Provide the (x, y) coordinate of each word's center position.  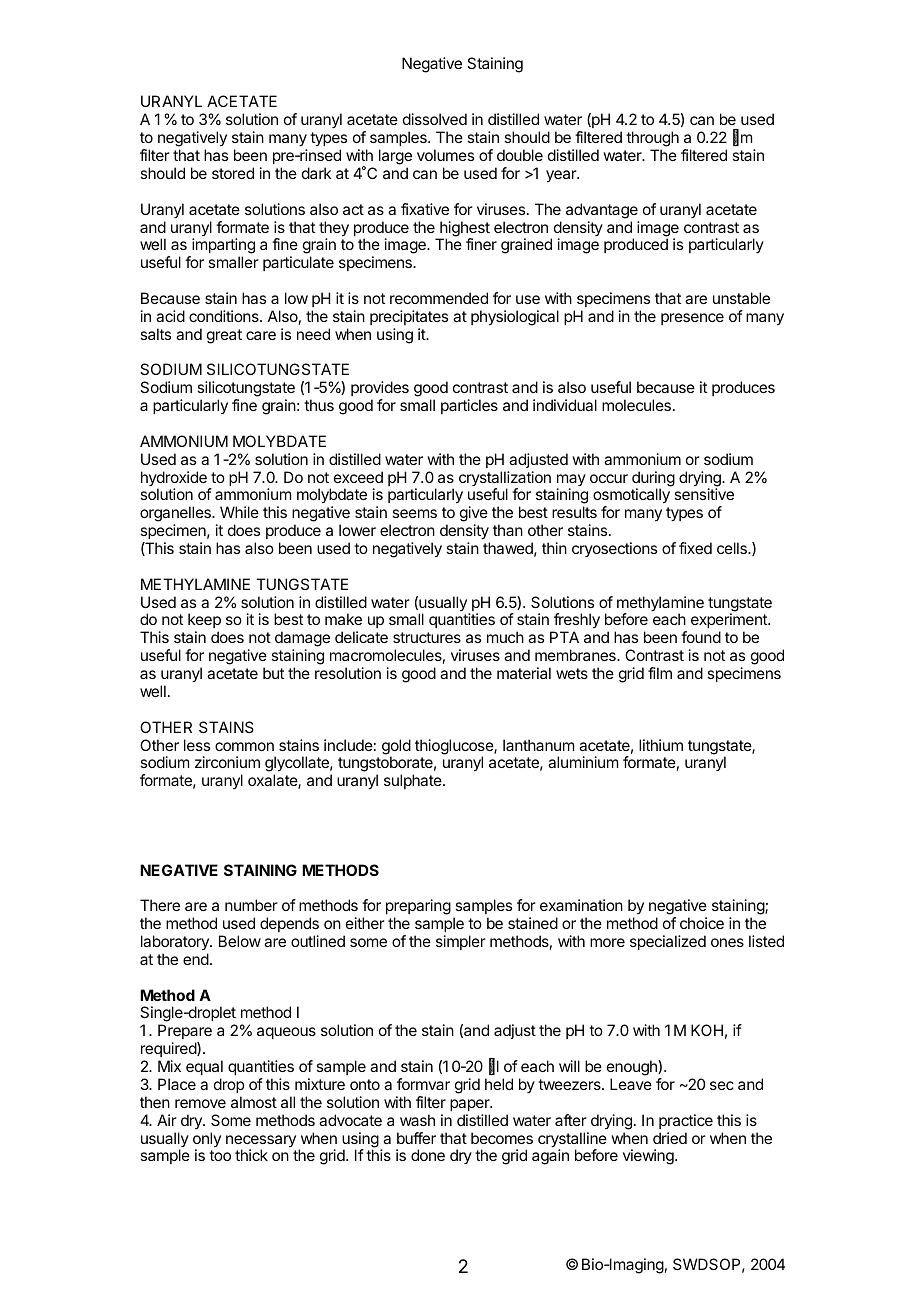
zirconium (227, 762)
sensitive (704, 494)
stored (233, 173)
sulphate (414, 781)
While (239, 512)
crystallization (505, 480)
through (652, 140)
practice (686, 1121)
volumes (445, 155)
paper (471, 1105)
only (207, 1141)
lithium (661, 745)
